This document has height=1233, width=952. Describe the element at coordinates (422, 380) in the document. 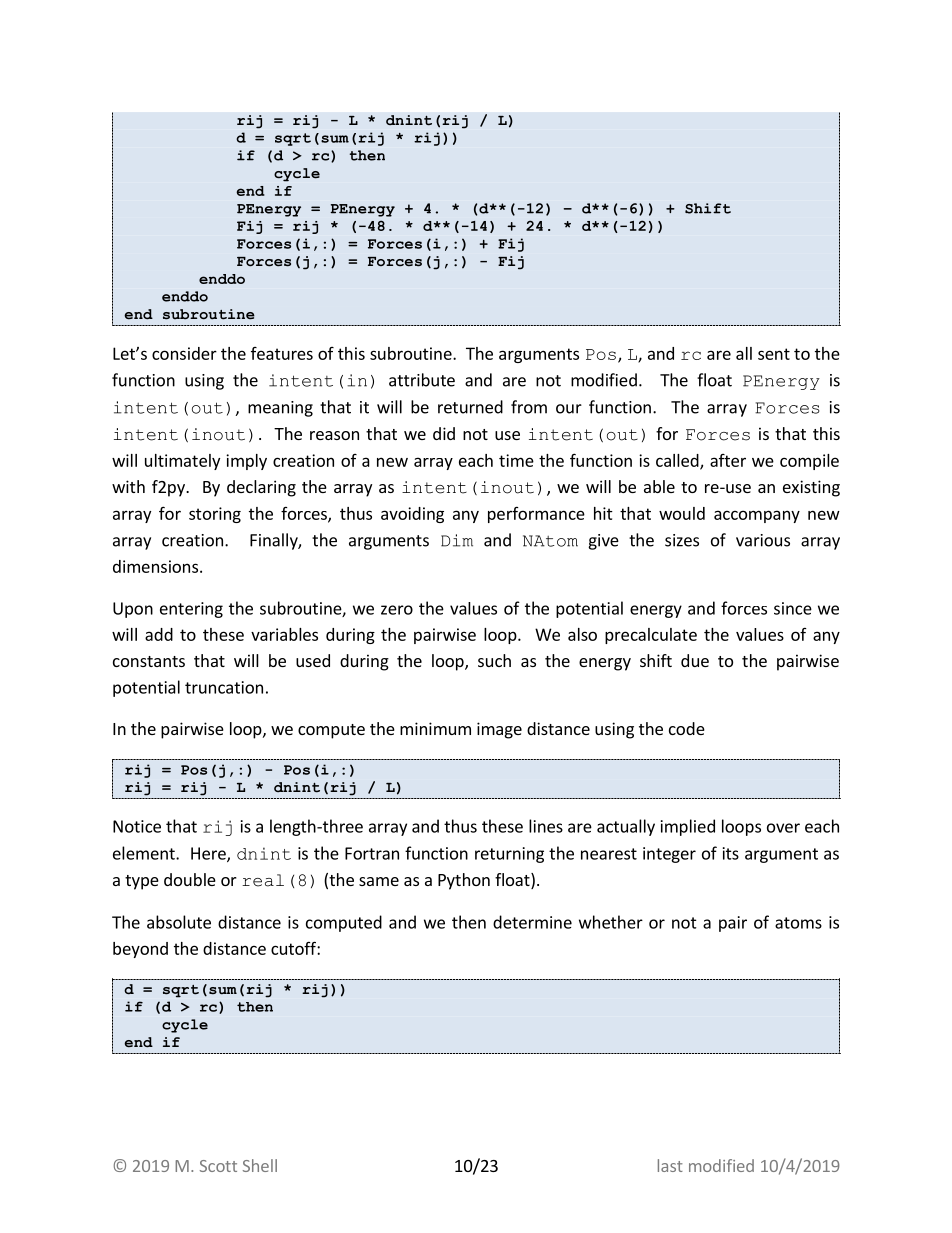

I see `attribute` at that location.
